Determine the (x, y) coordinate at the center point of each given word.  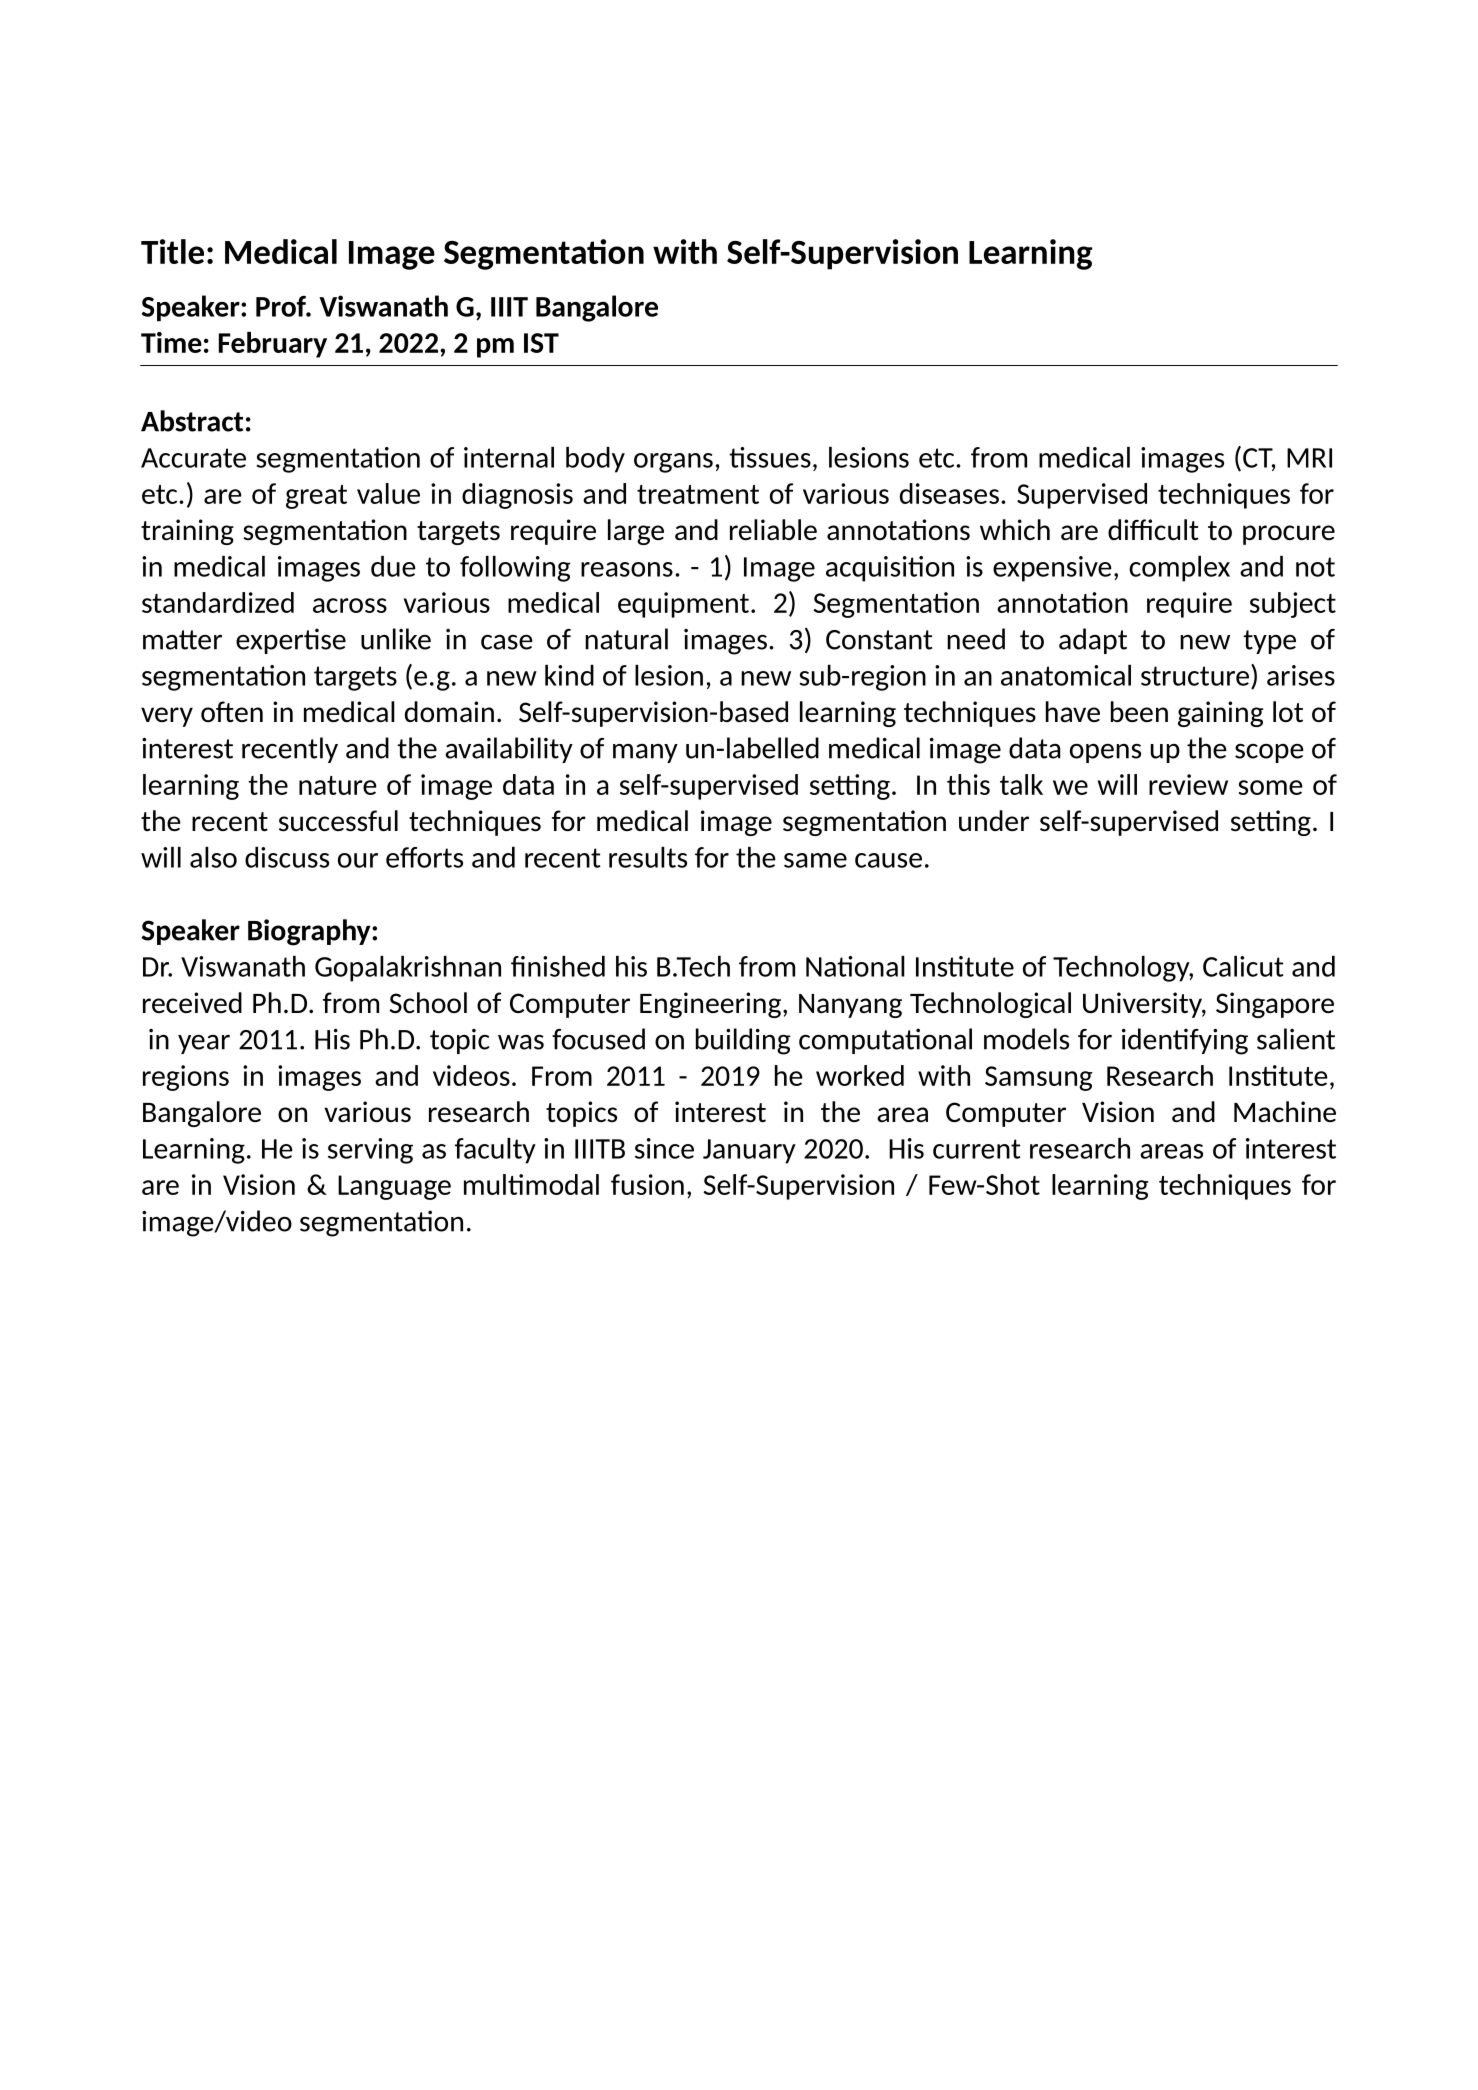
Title (172, 251)
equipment (683, 605)
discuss (287, 857)
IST (541, 343)
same (815, 860)
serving (370, 1151)
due (393, 566)
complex (1179, 569)
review (1188, 784)
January (749, 1151)
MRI (1309, 458)
